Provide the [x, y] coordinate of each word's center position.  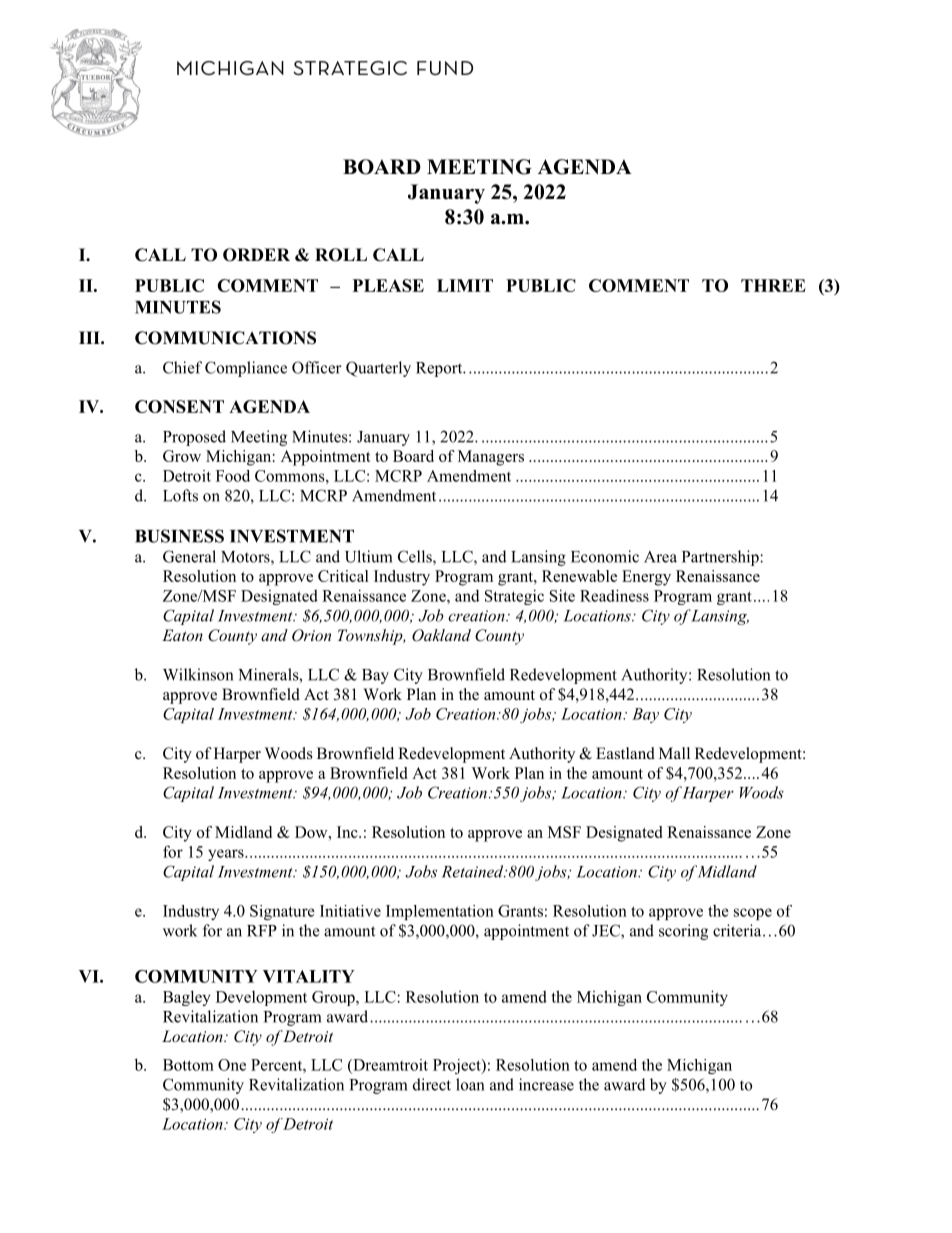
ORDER [256, 255]
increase [546, 1084]
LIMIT [465, 285]
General [189, 556]
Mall [674, 753]
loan [470, 1084]
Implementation [440, 912]
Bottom [188, 1065]
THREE [773, 285]
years [227, 855]
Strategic [514, 597]
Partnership [721, 558]
